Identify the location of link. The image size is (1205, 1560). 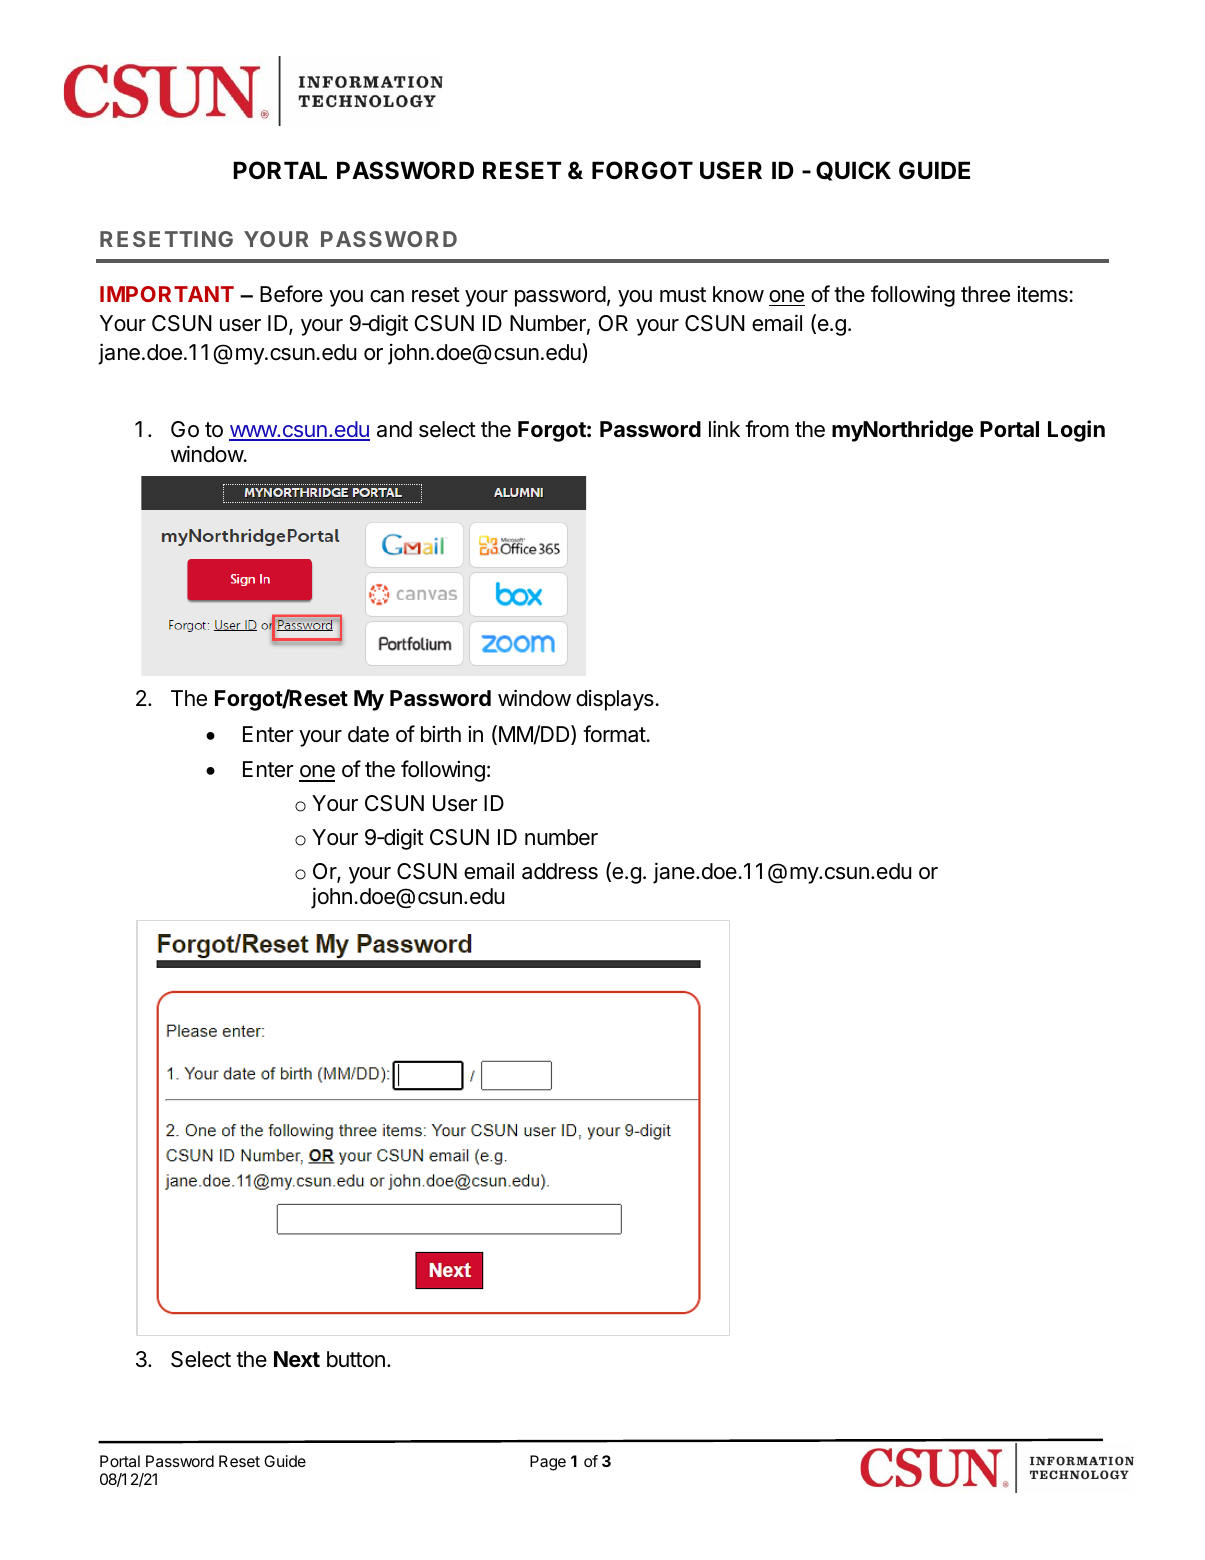
(724, 428).
